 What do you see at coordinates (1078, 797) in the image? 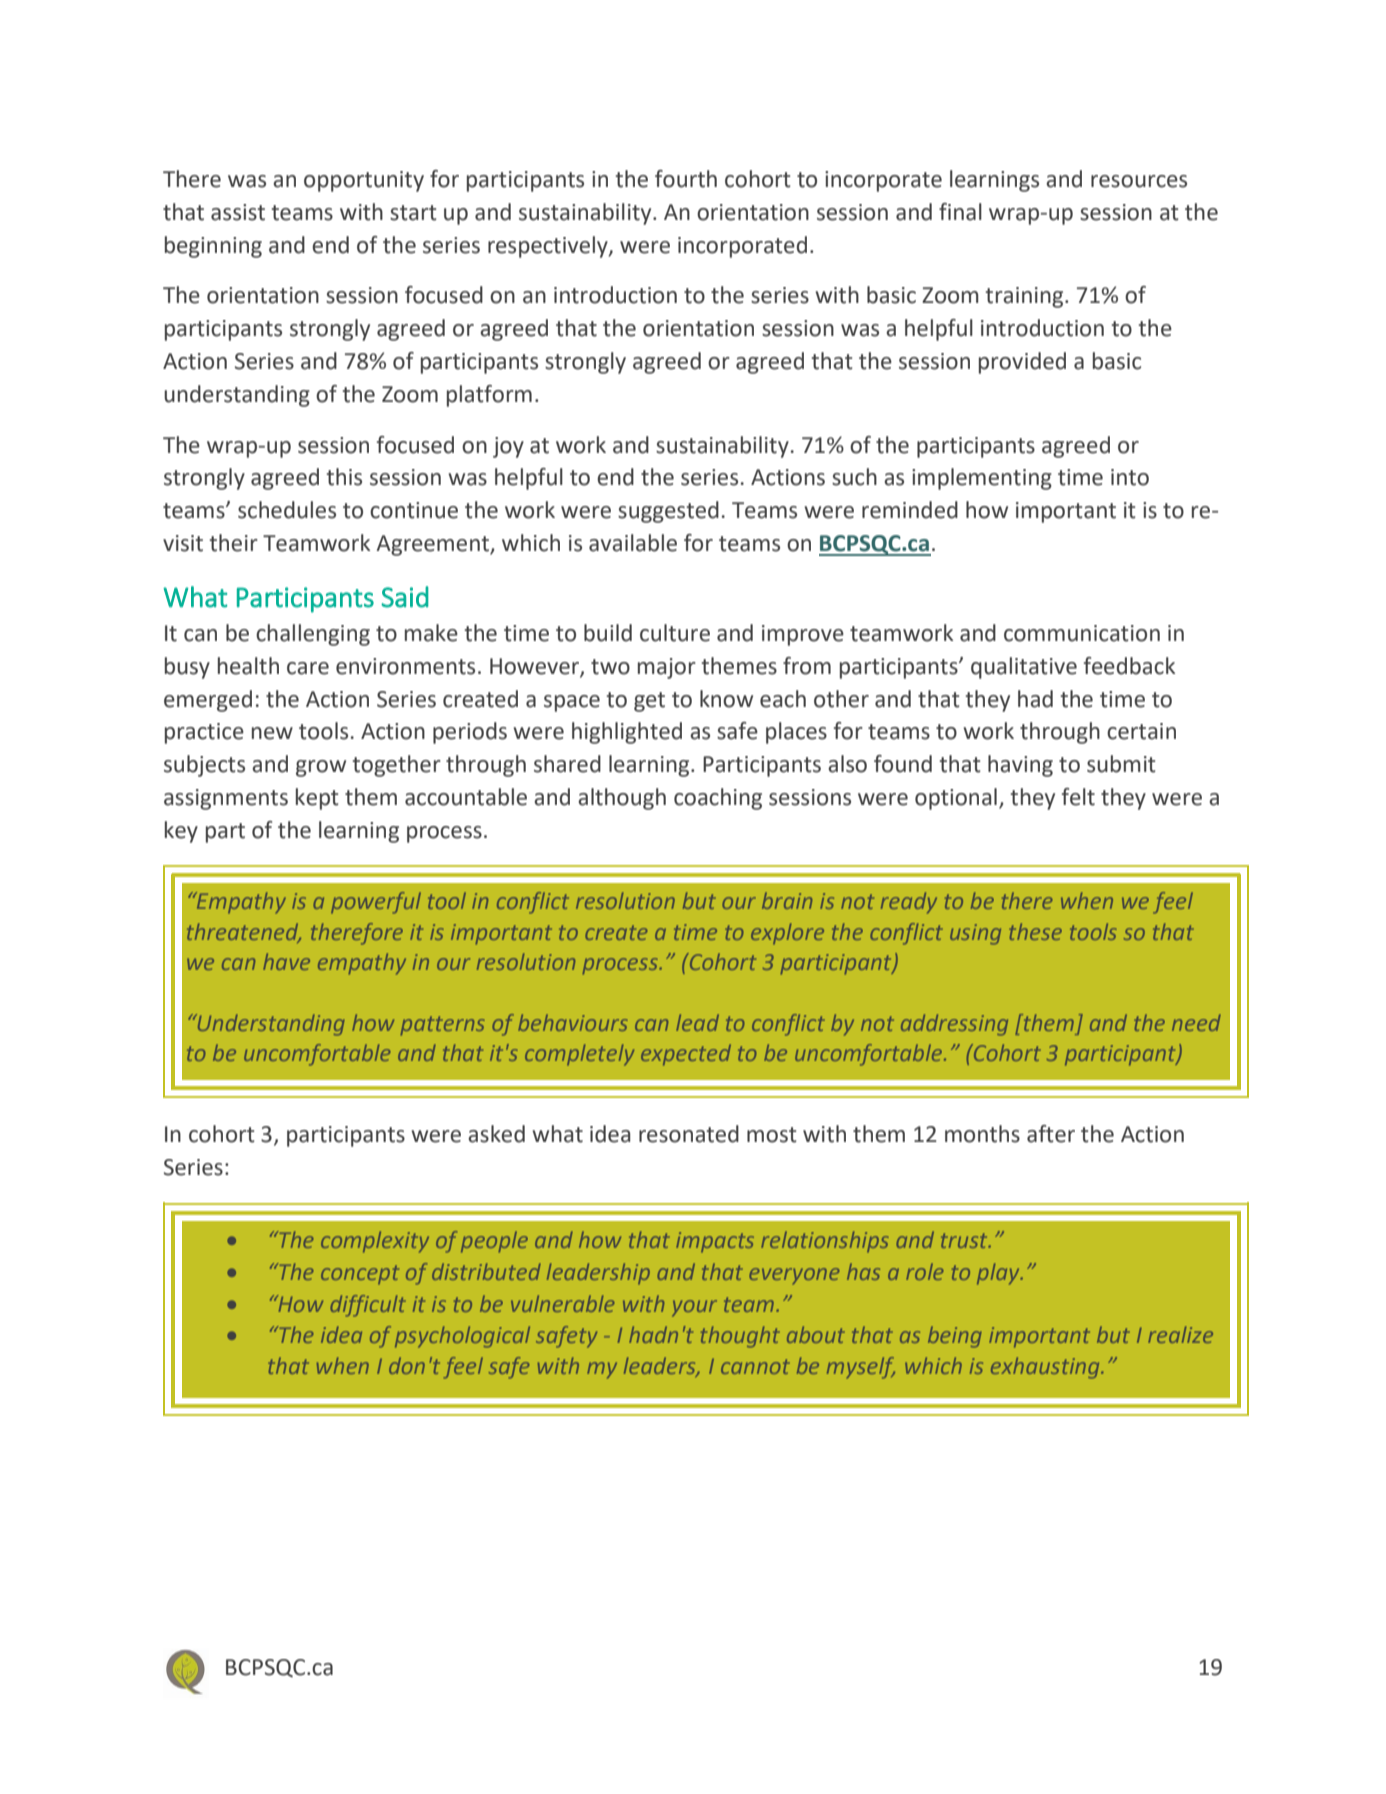
I see `felt` at bounding box center [1078, 797].
